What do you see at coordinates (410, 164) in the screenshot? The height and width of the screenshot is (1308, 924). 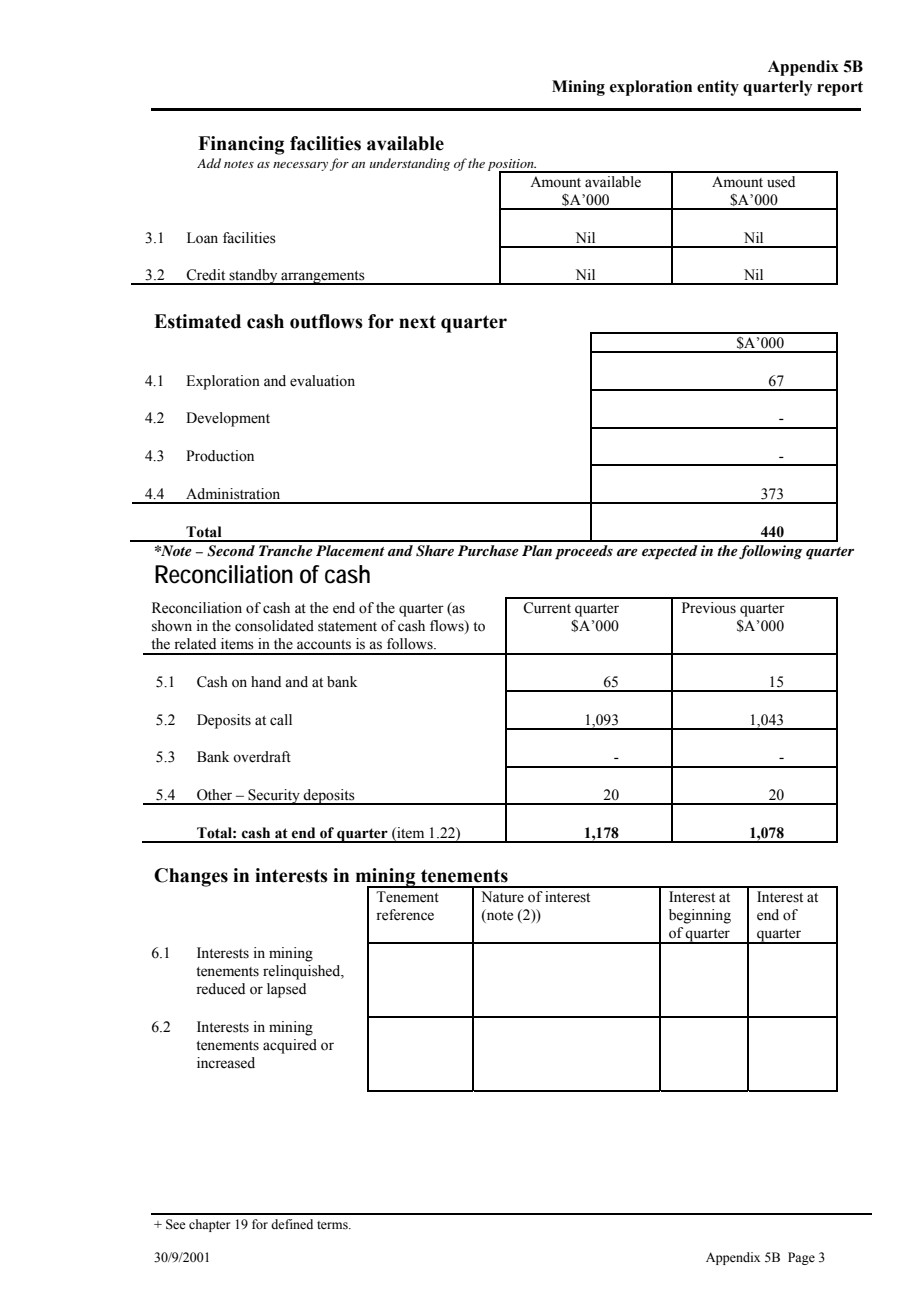 I see `understanding` at bounding box center [410, 164].
